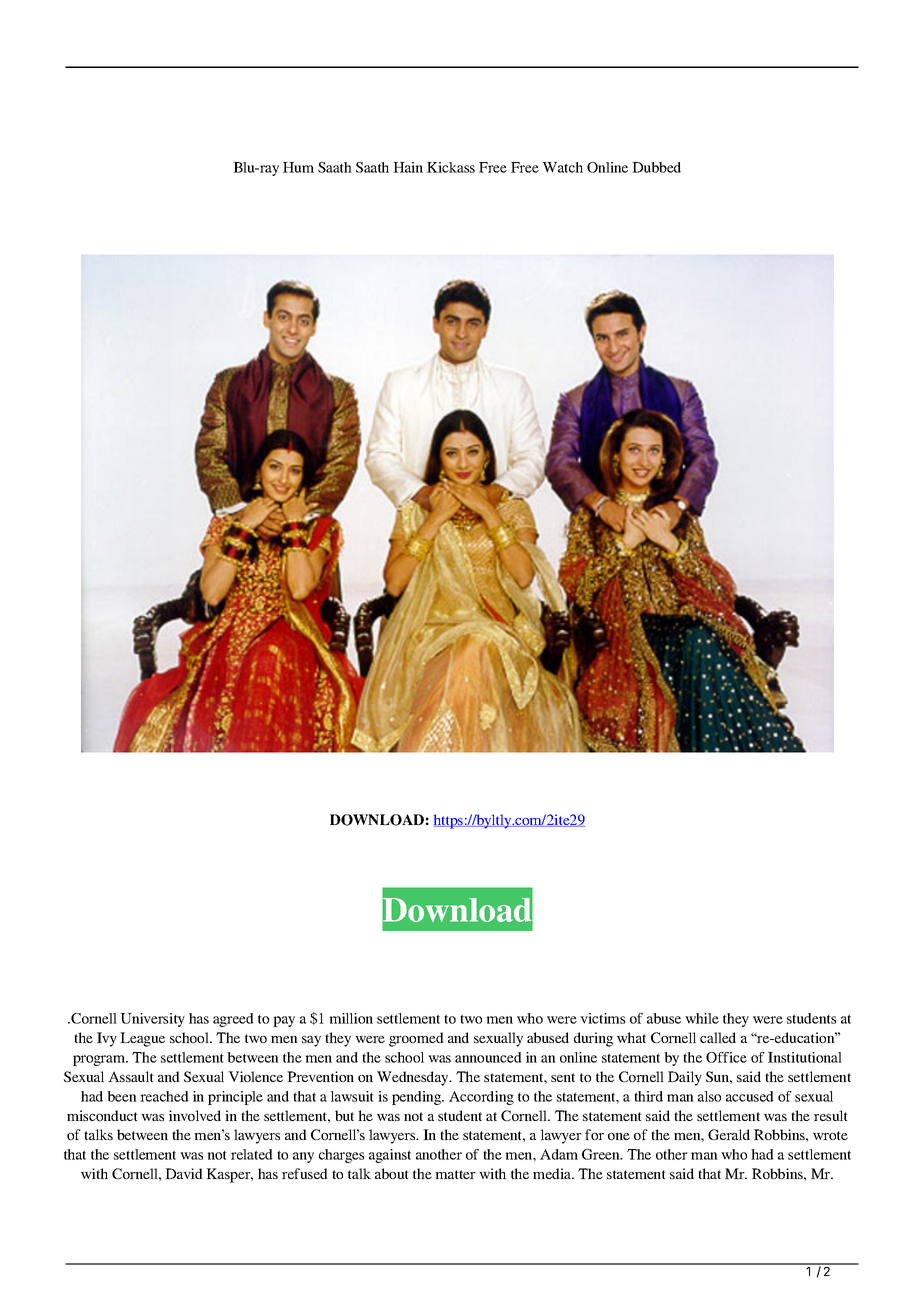 The width and height of the screenshot is (924, 1308). Describe the element at coordinates (451, 167) in the screenshot. I see `Kickass` at that location.
